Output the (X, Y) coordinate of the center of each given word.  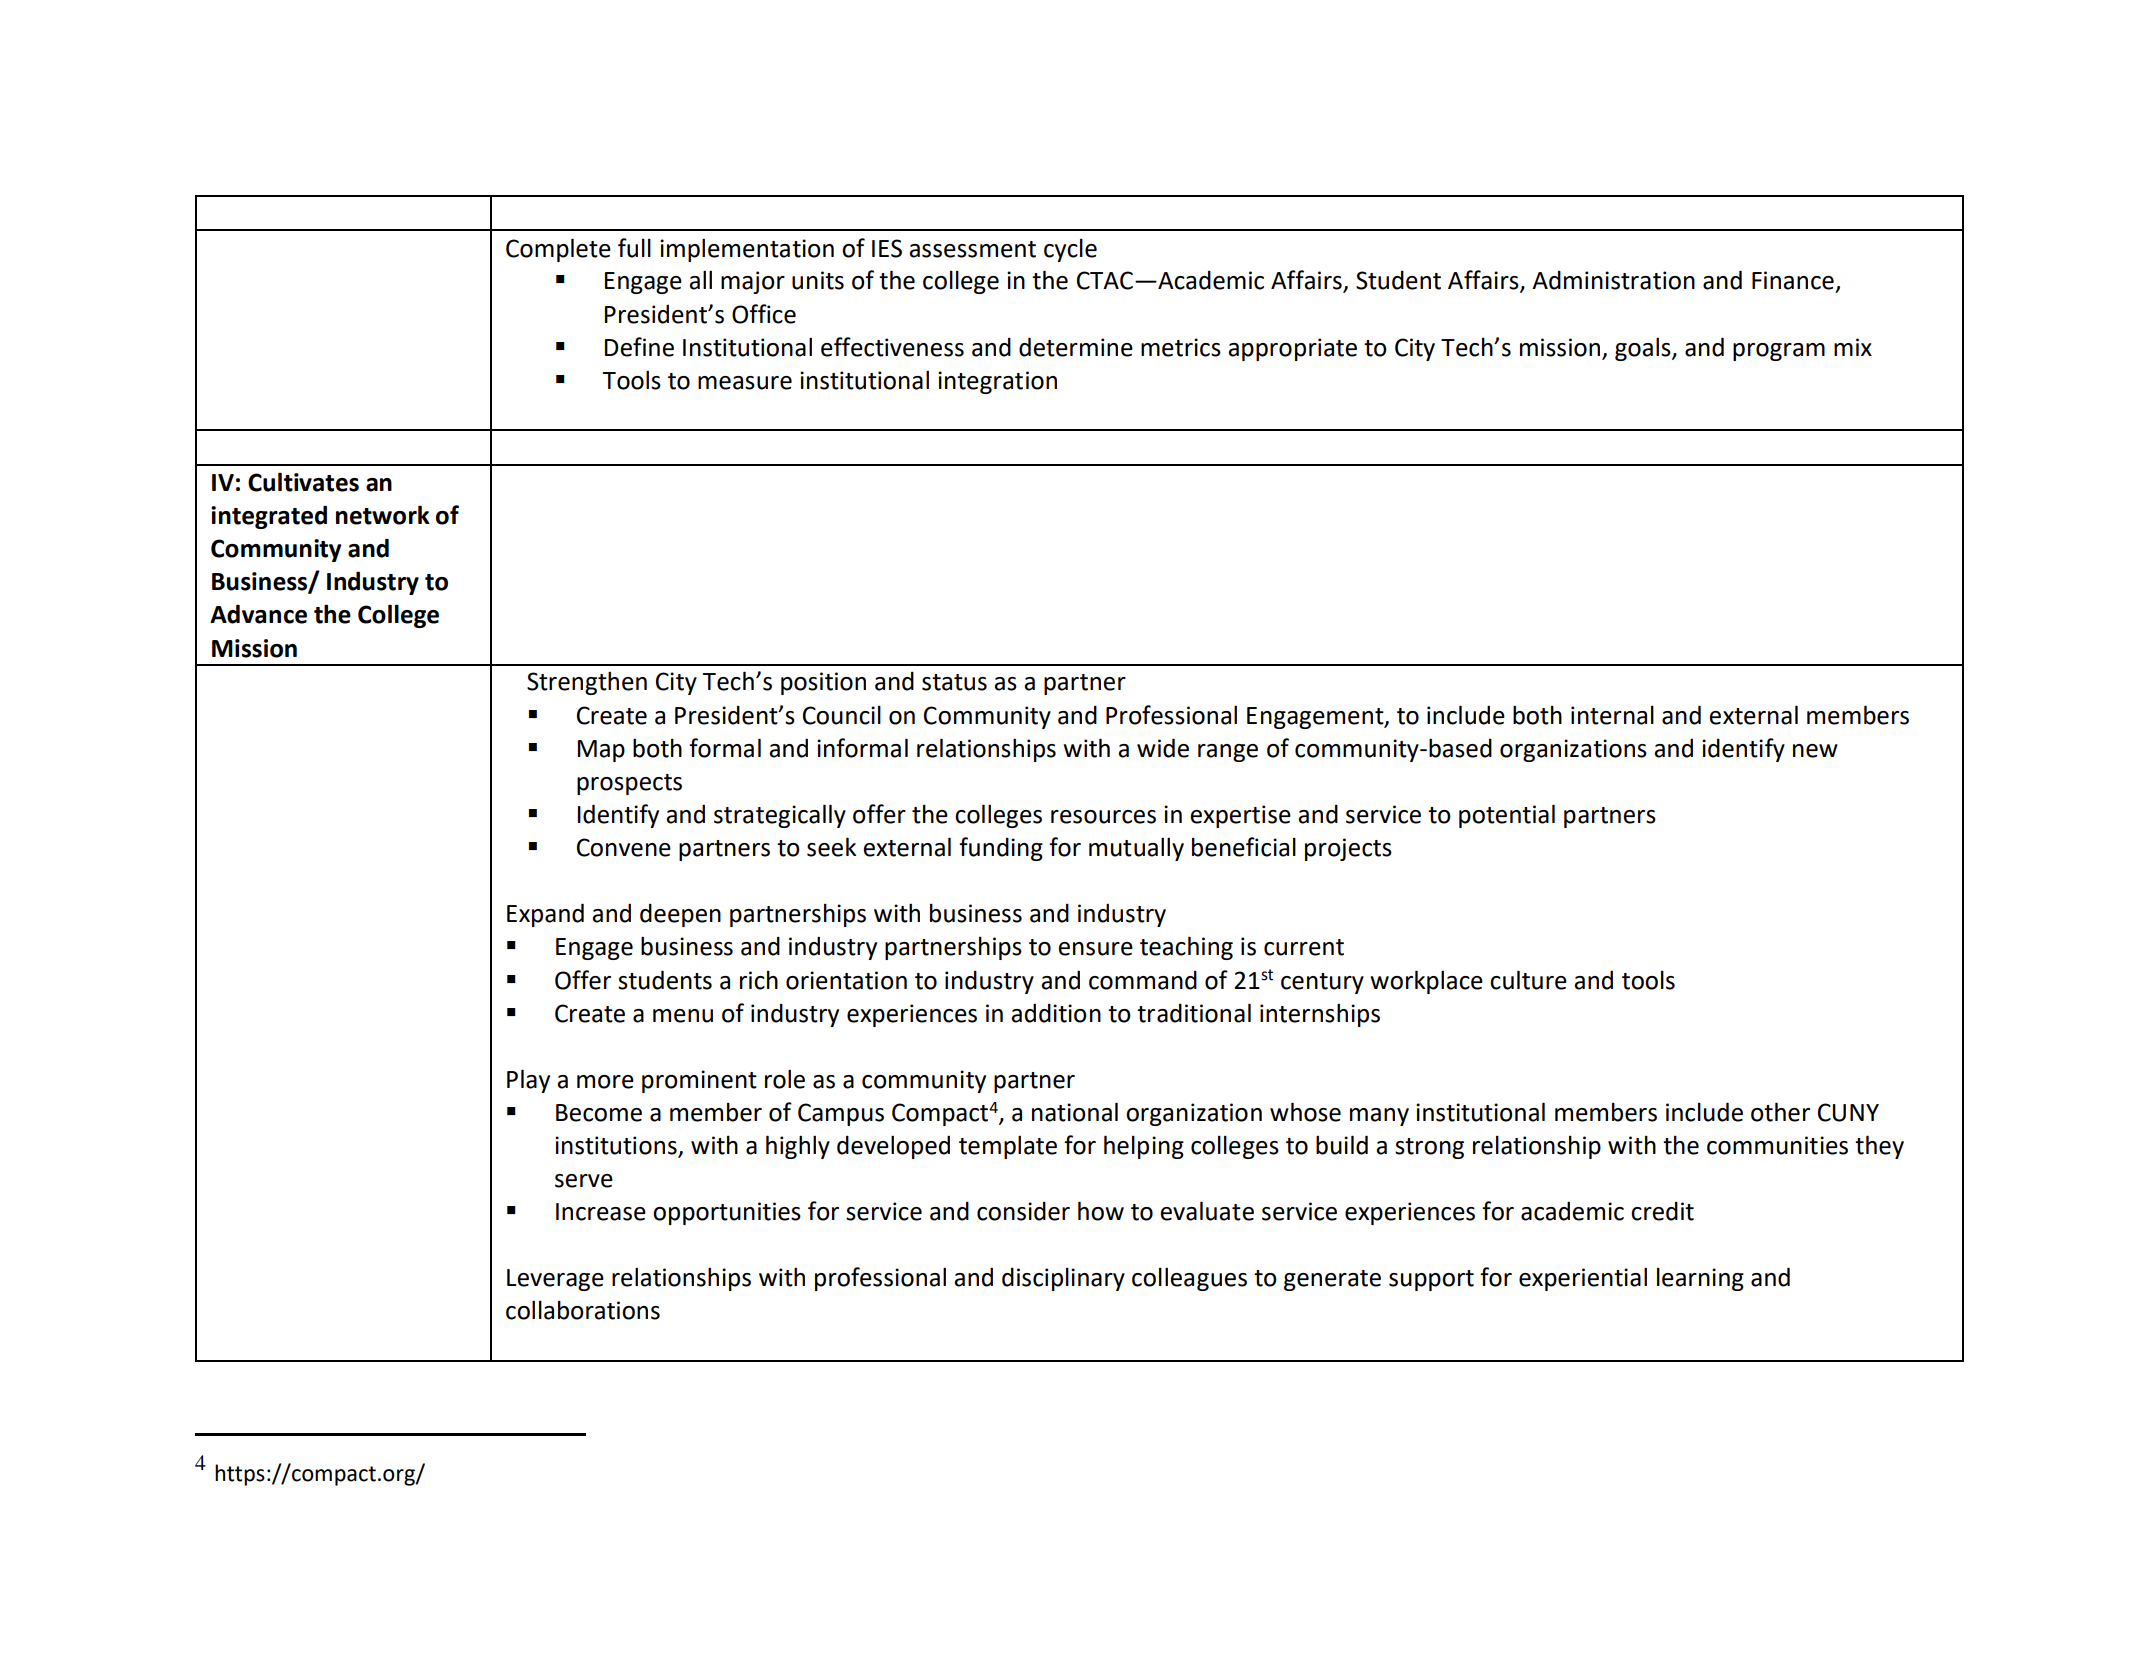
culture (1528, 980)
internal (1612, 715)
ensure (1095, 949)
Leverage (555, 1280)
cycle (1070, 250)
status (954, 682)
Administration (1613, 280)
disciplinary (1063, 1279)
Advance (258, 614)
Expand (545, 915)
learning (1700, 1279)
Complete (558, 250)
